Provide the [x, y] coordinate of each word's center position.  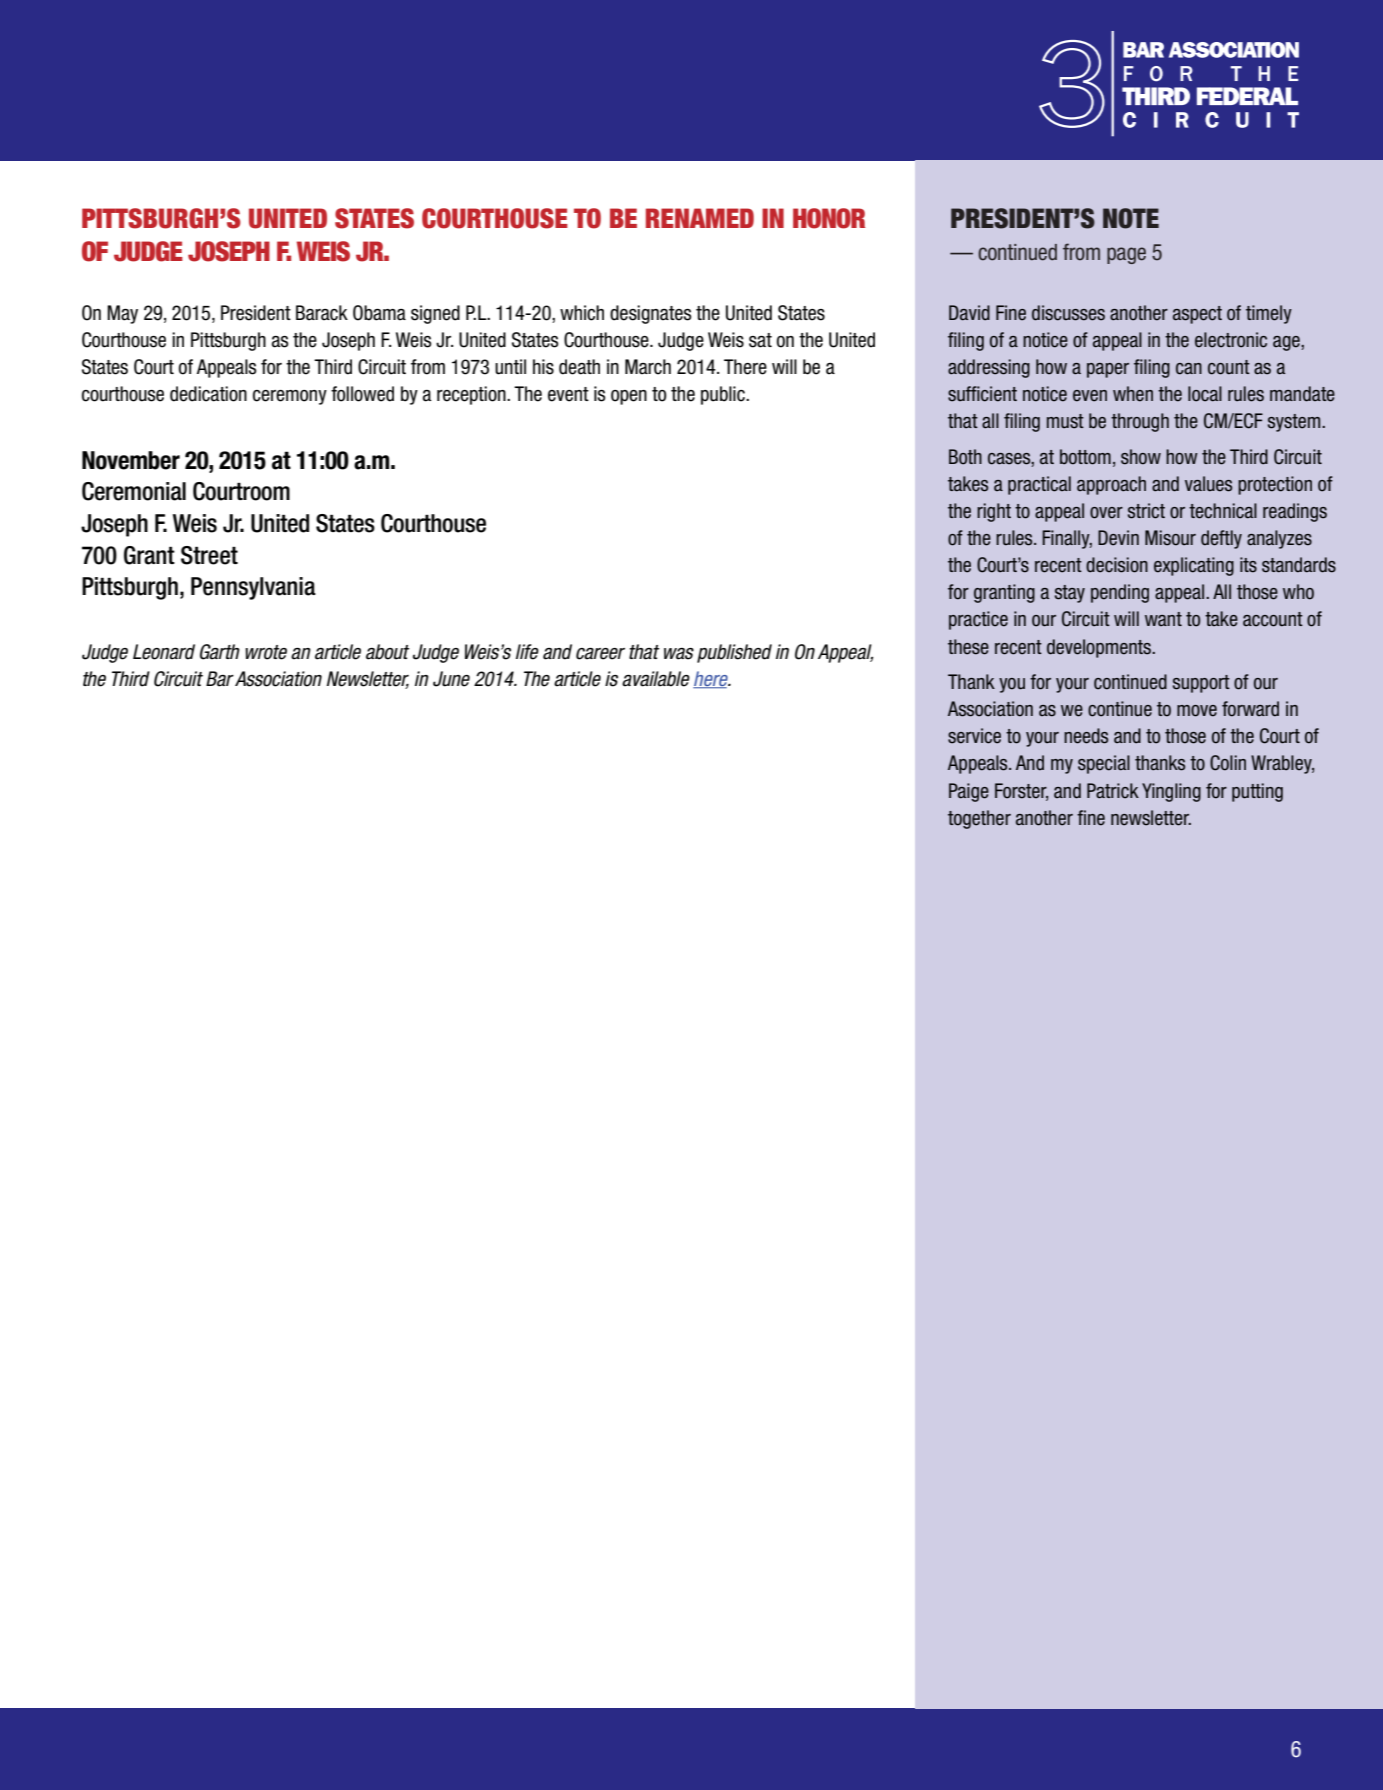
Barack [322, 313]
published [734, 653]
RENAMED [700, 218]
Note [1131, 218]
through [1140, 422]
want [1163, 619]
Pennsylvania [253, 588]
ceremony [290, 397]
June [451, 679]
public [724, 395]
